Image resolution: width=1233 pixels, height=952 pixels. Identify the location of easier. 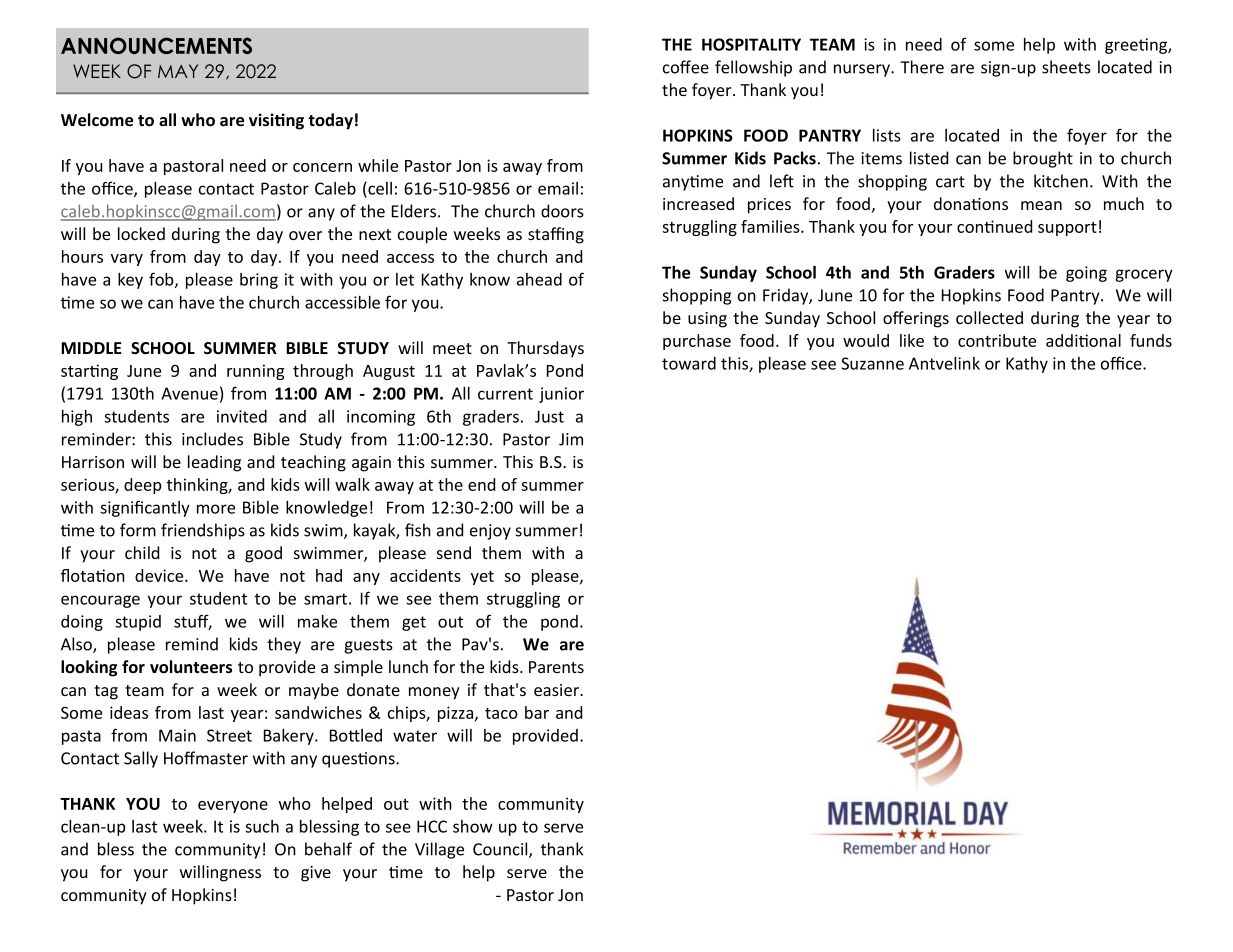
(558, 690).
